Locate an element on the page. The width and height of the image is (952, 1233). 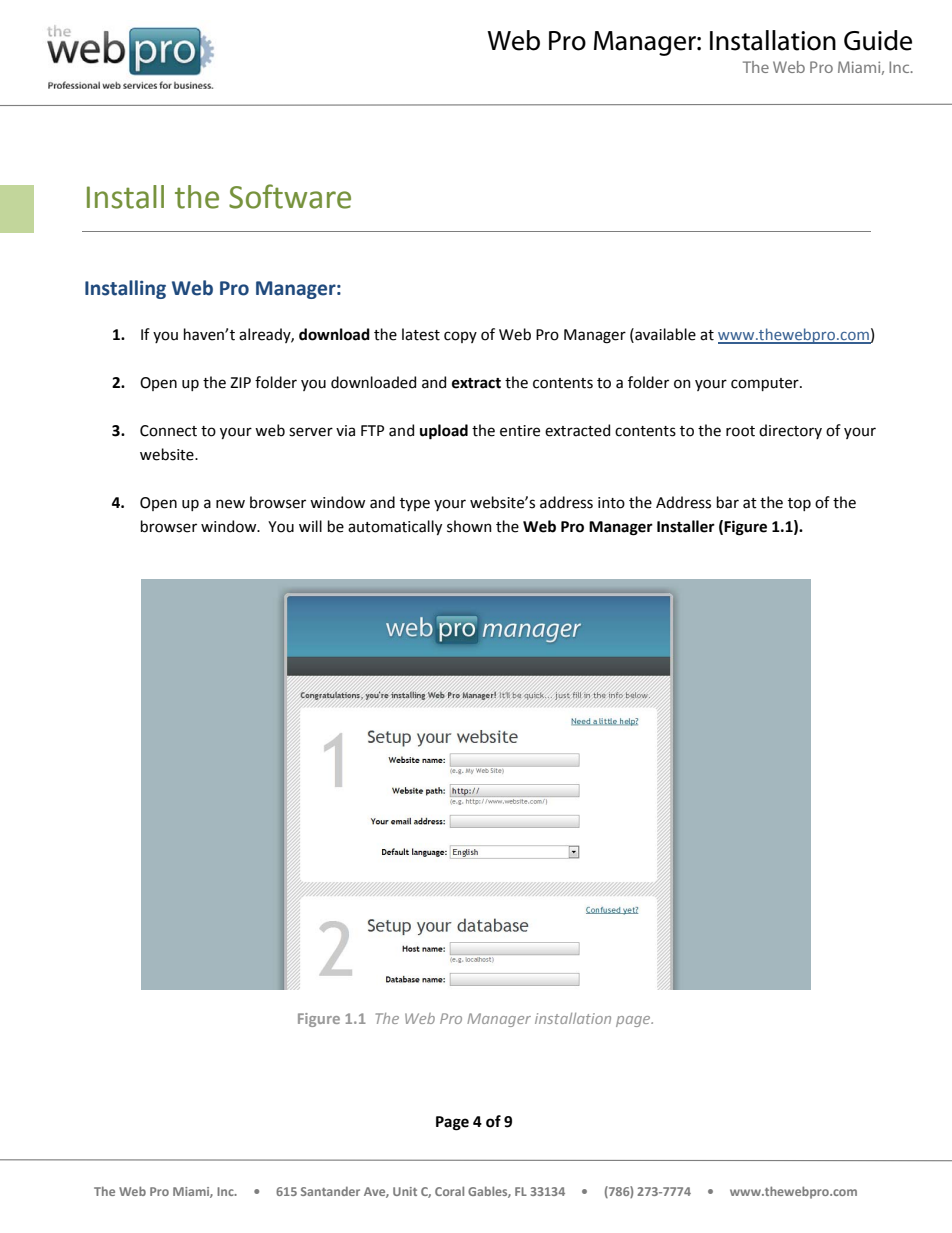
Unit is located at coordinates (405, 1191).
